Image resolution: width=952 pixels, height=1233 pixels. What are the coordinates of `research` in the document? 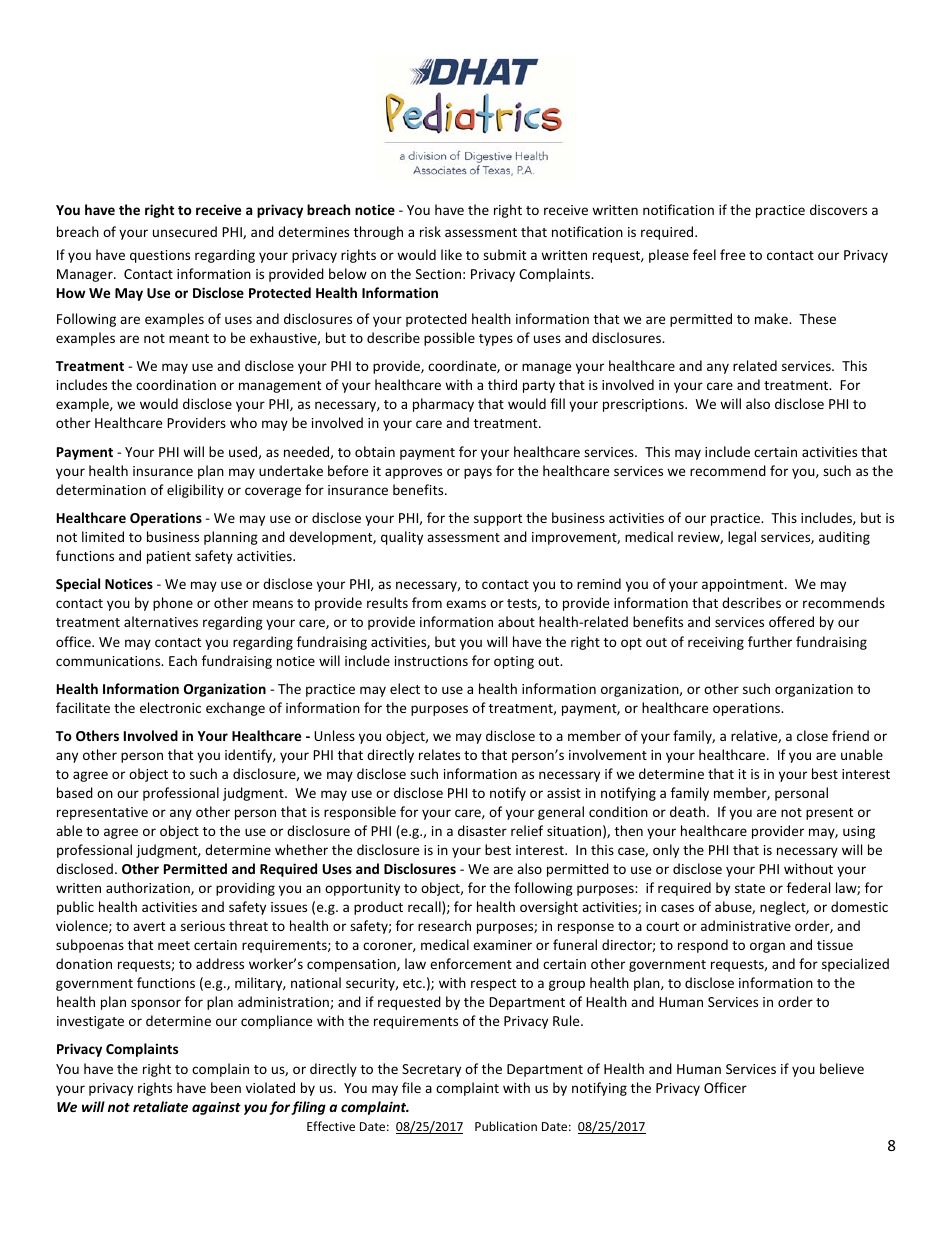 It's located at (444, 925).
